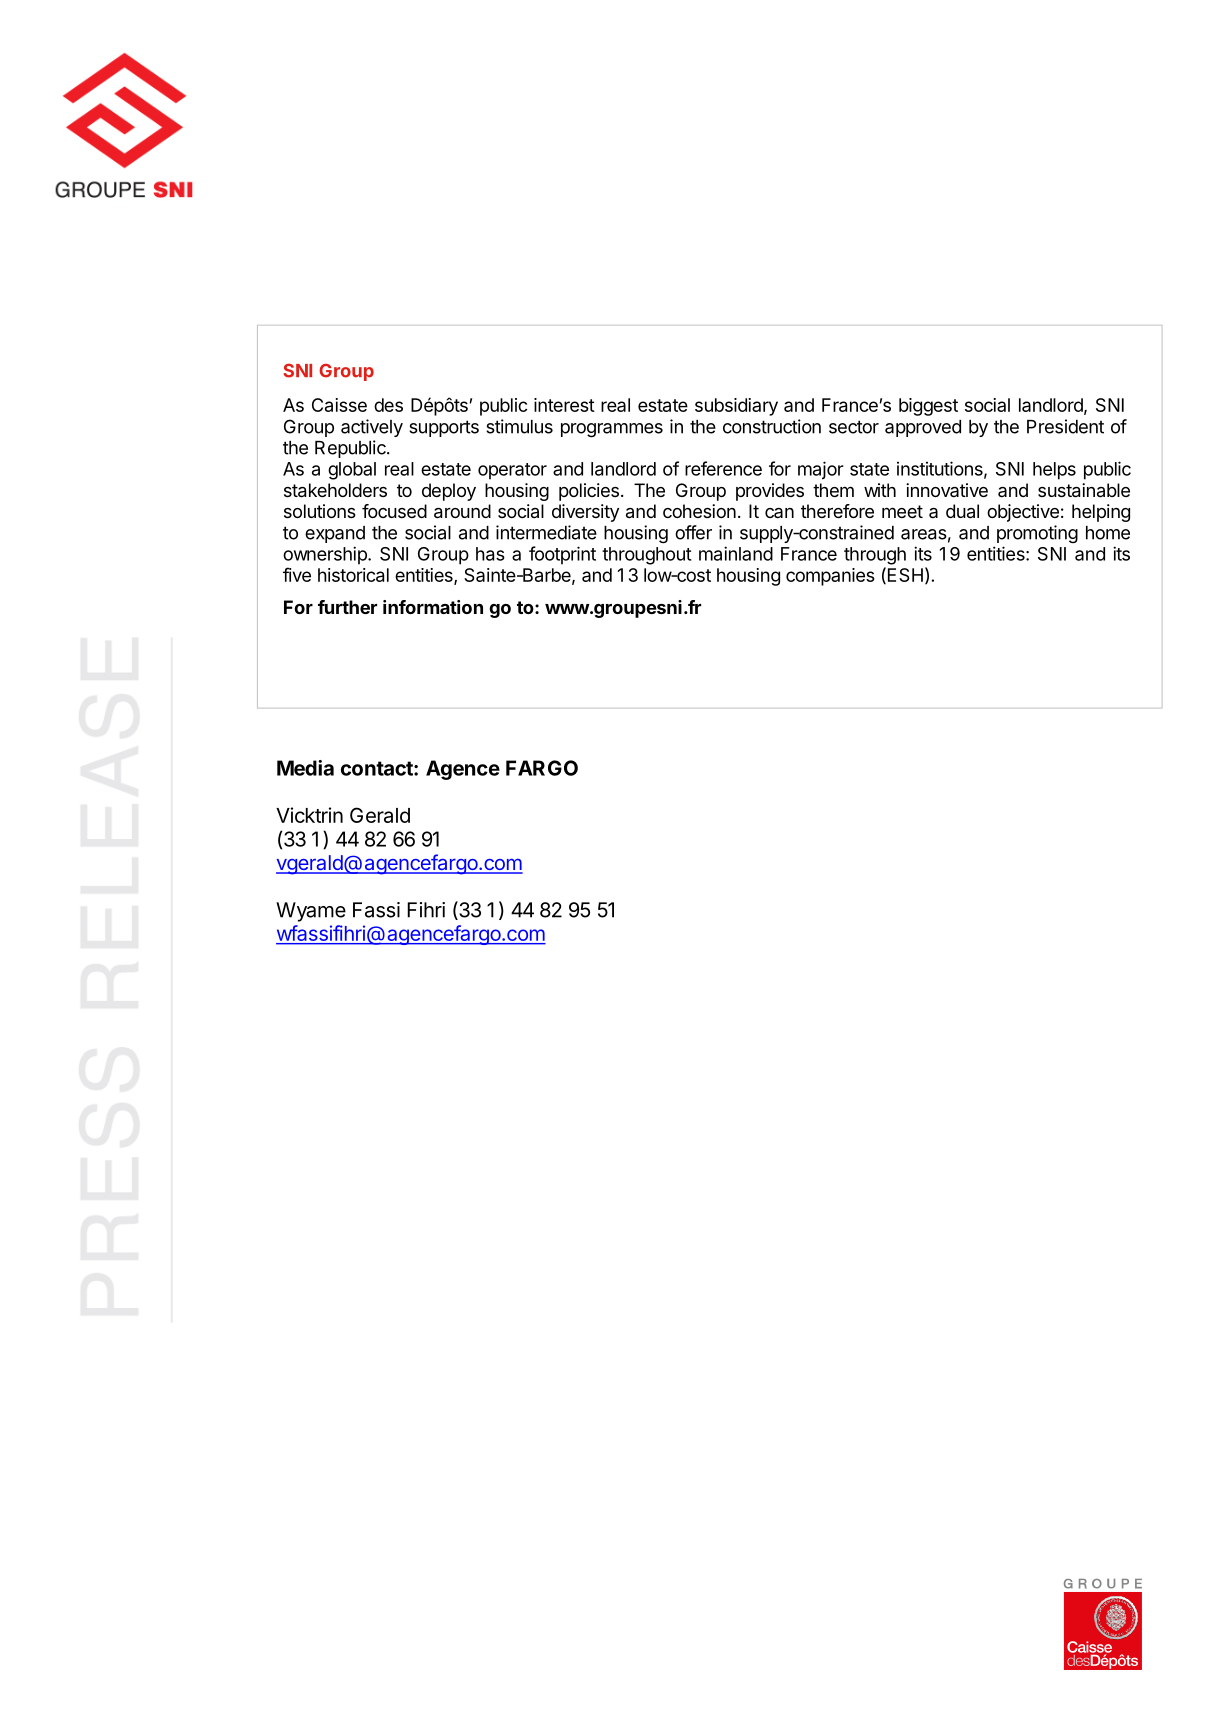 The height and width of the image is (1727, 1220). What do you see at coordinates (1037, 534) in the image?
I see `promoting` at bounding box center [1037, 534].
